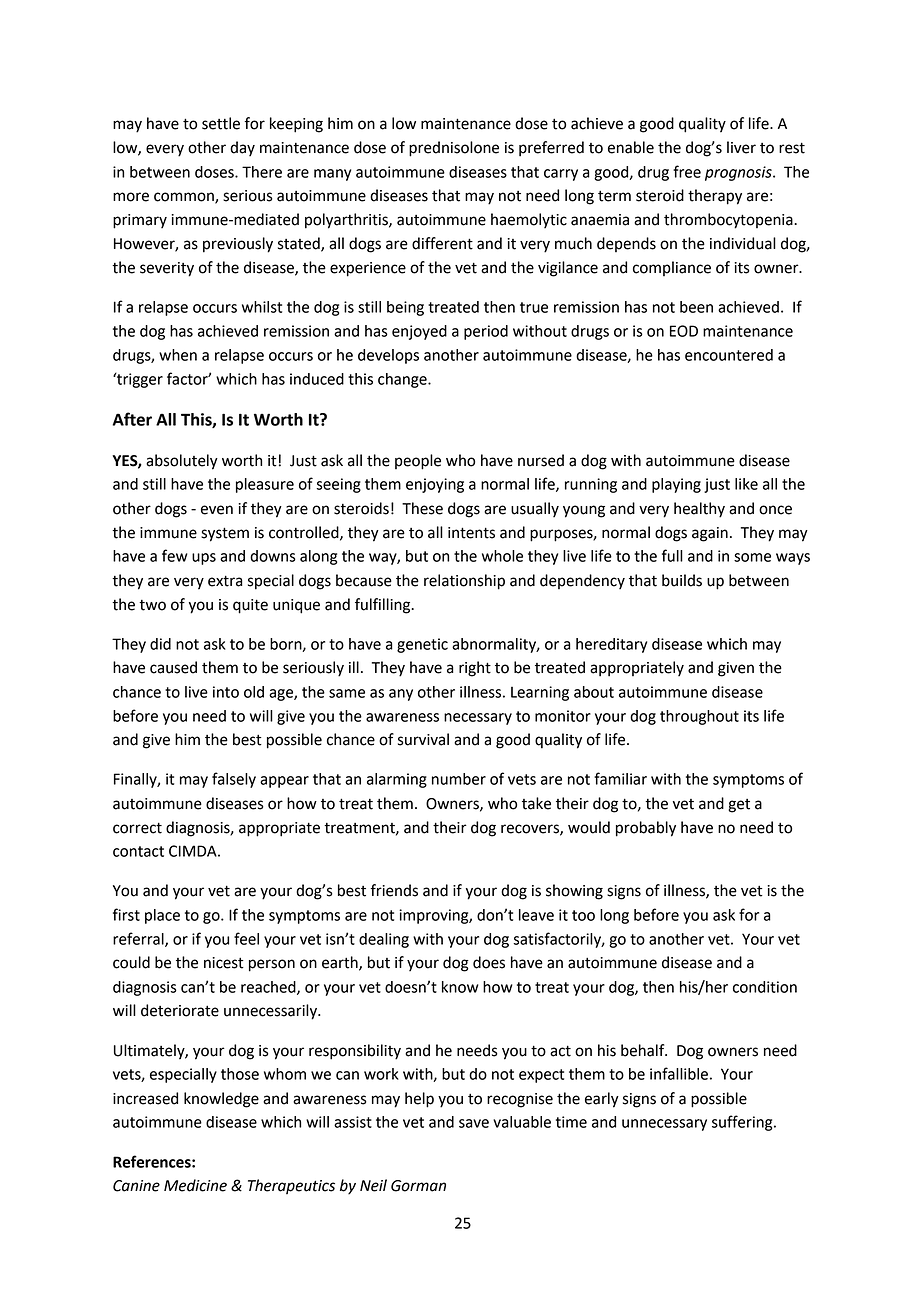 The height and width of the screenshot is (1308, 924). What do you see at coordinates (710, 534) in the screenshot?
I see `again` at bounding box center [710, 534].
